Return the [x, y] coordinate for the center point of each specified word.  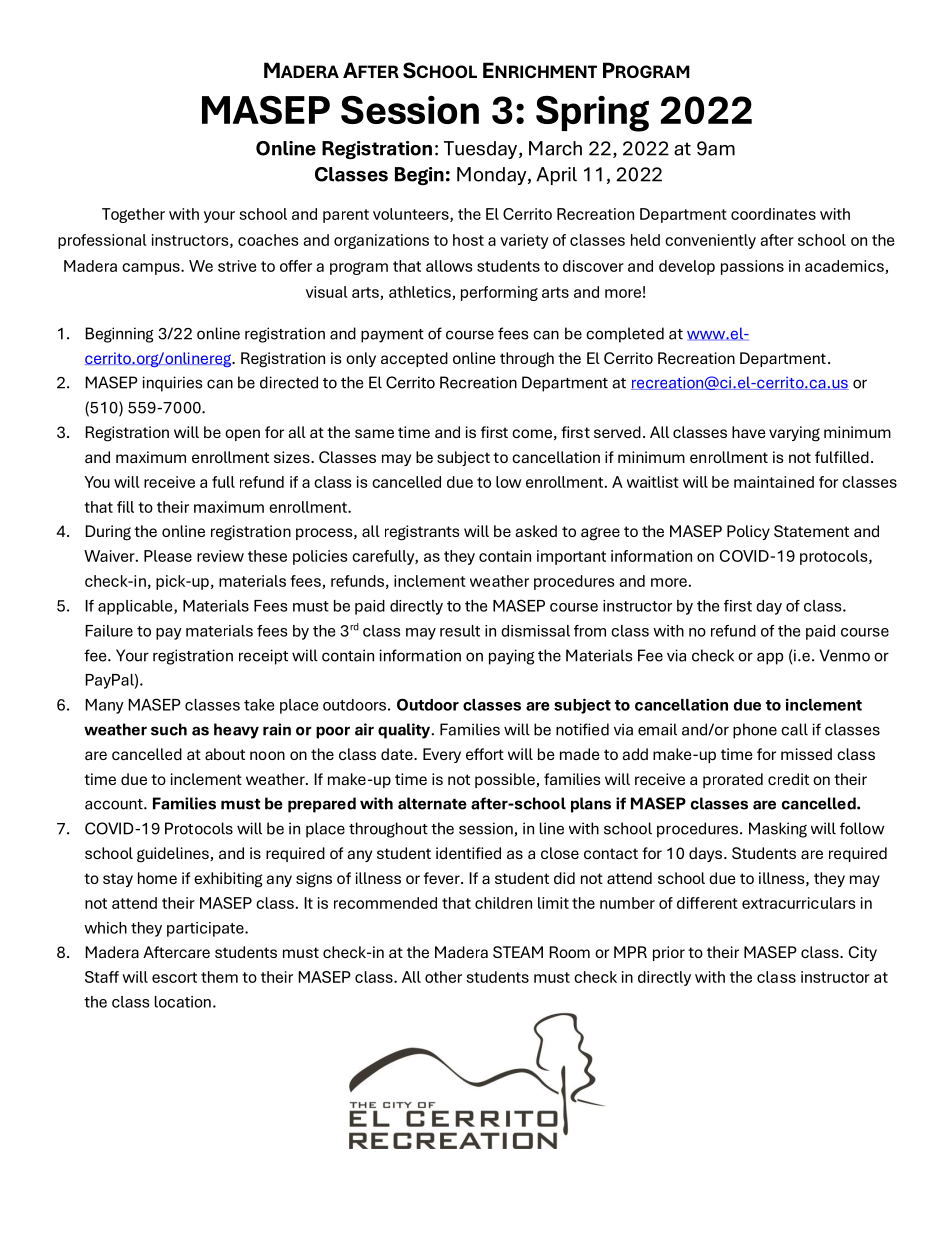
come [532, 433]
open [242, 435]
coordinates [773, 214]
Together [133, 215]
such [169, 729]
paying [512, 657]
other [443, 977]
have [748, 432]
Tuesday [482, 150]
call [794, 729]
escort [174, 977]
